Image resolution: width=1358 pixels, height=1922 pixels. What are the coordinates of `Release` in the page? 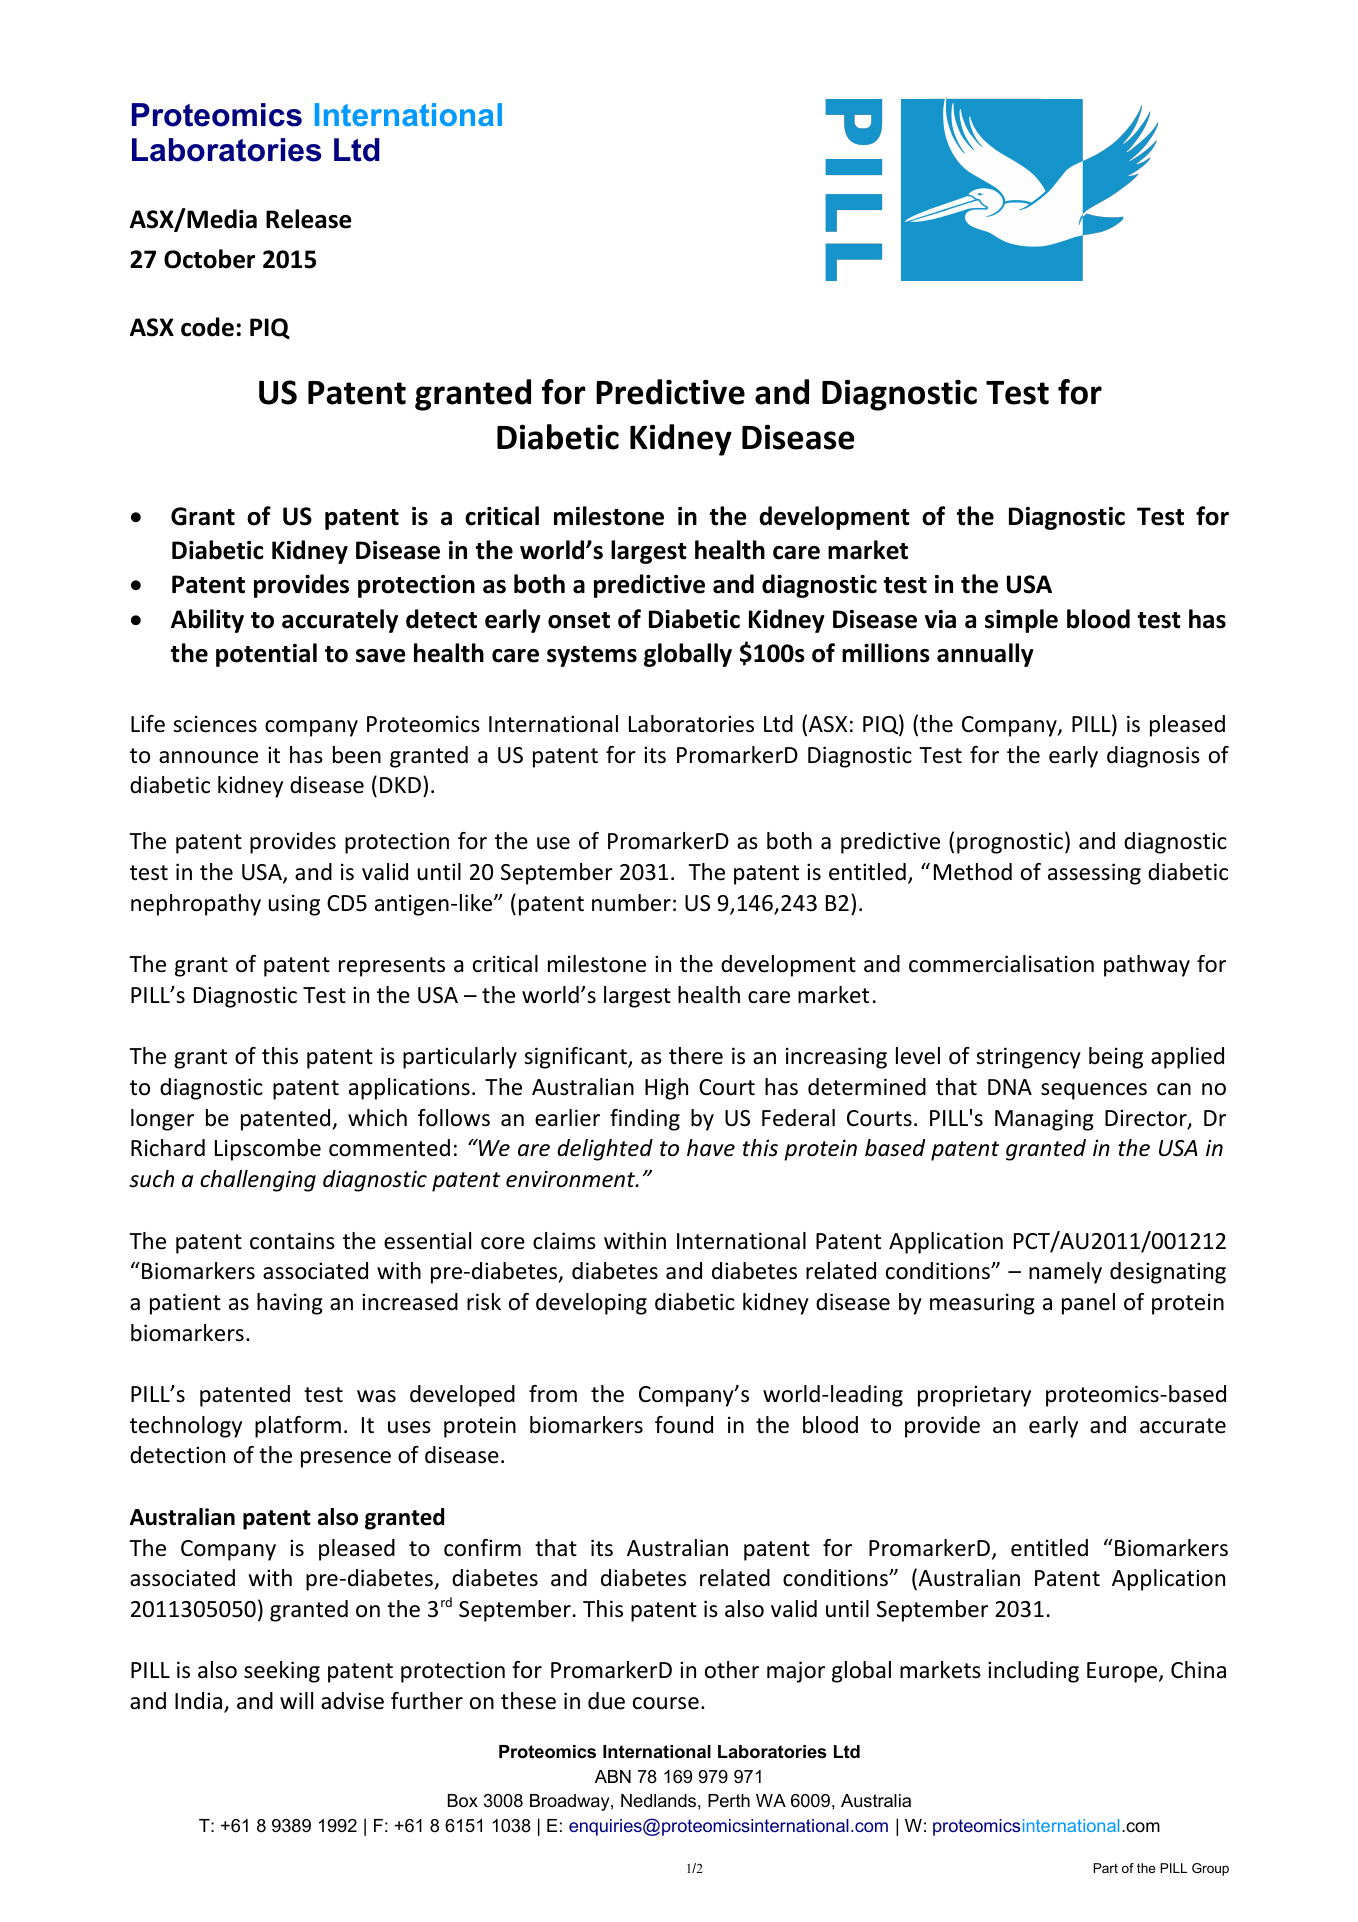 It's located at (309, 219).
